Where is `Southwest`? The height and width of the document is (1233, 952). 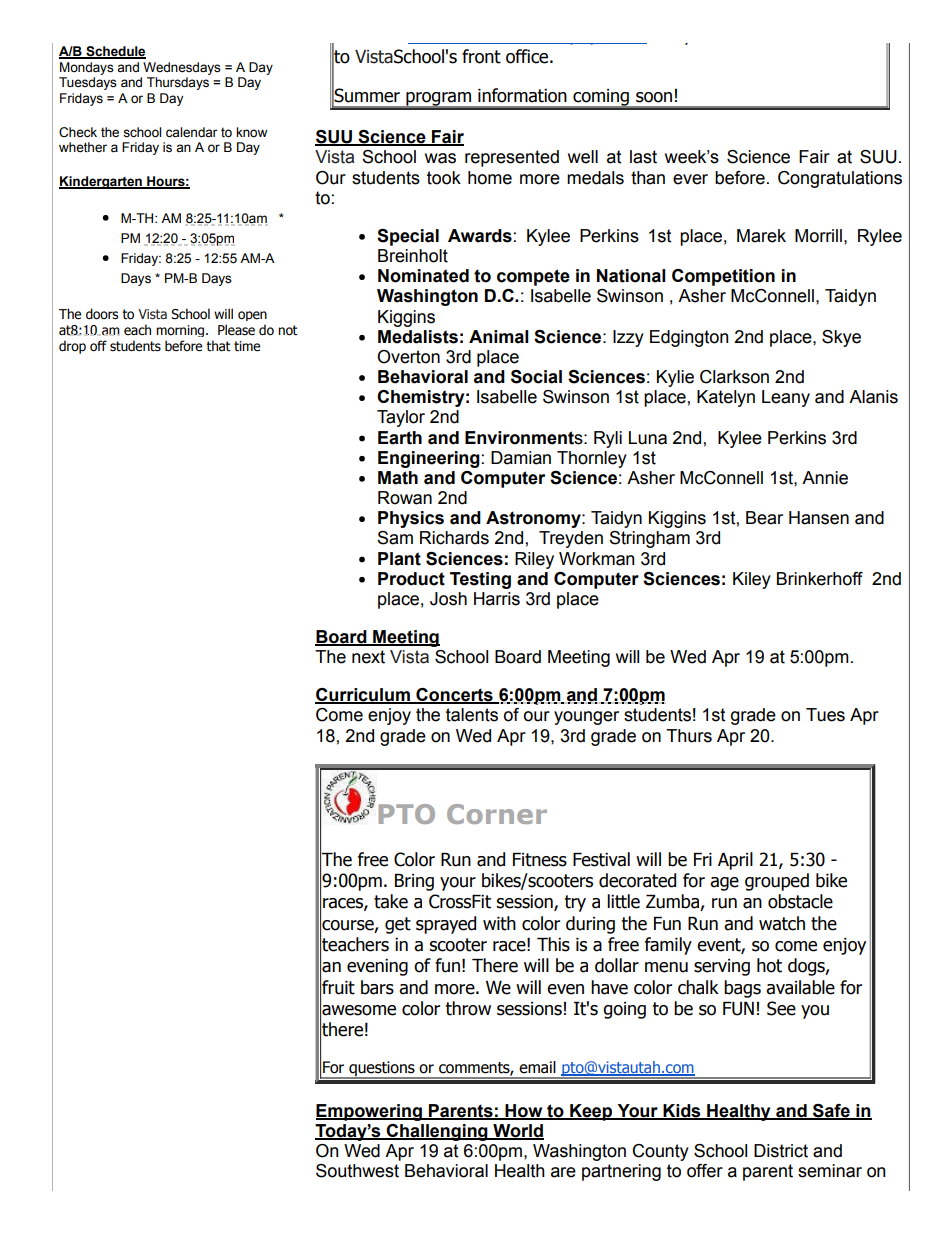 Southwest is located at coordinates (357, 1171).
